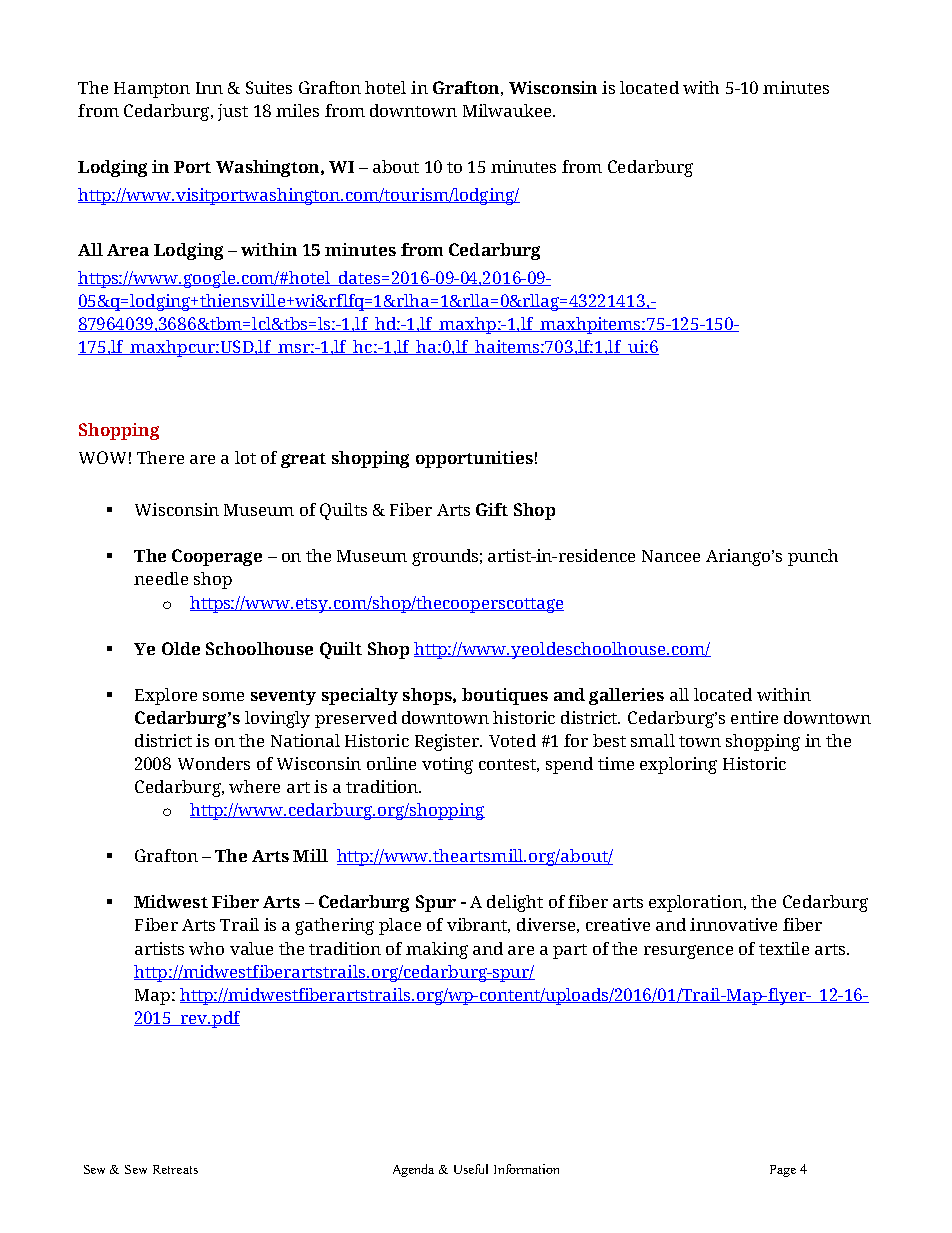 The image size is (952, 1233). What do you see at coordinates (492, 509) in the screenshot?
I see `Gift` at bounding box center [492, 509].
